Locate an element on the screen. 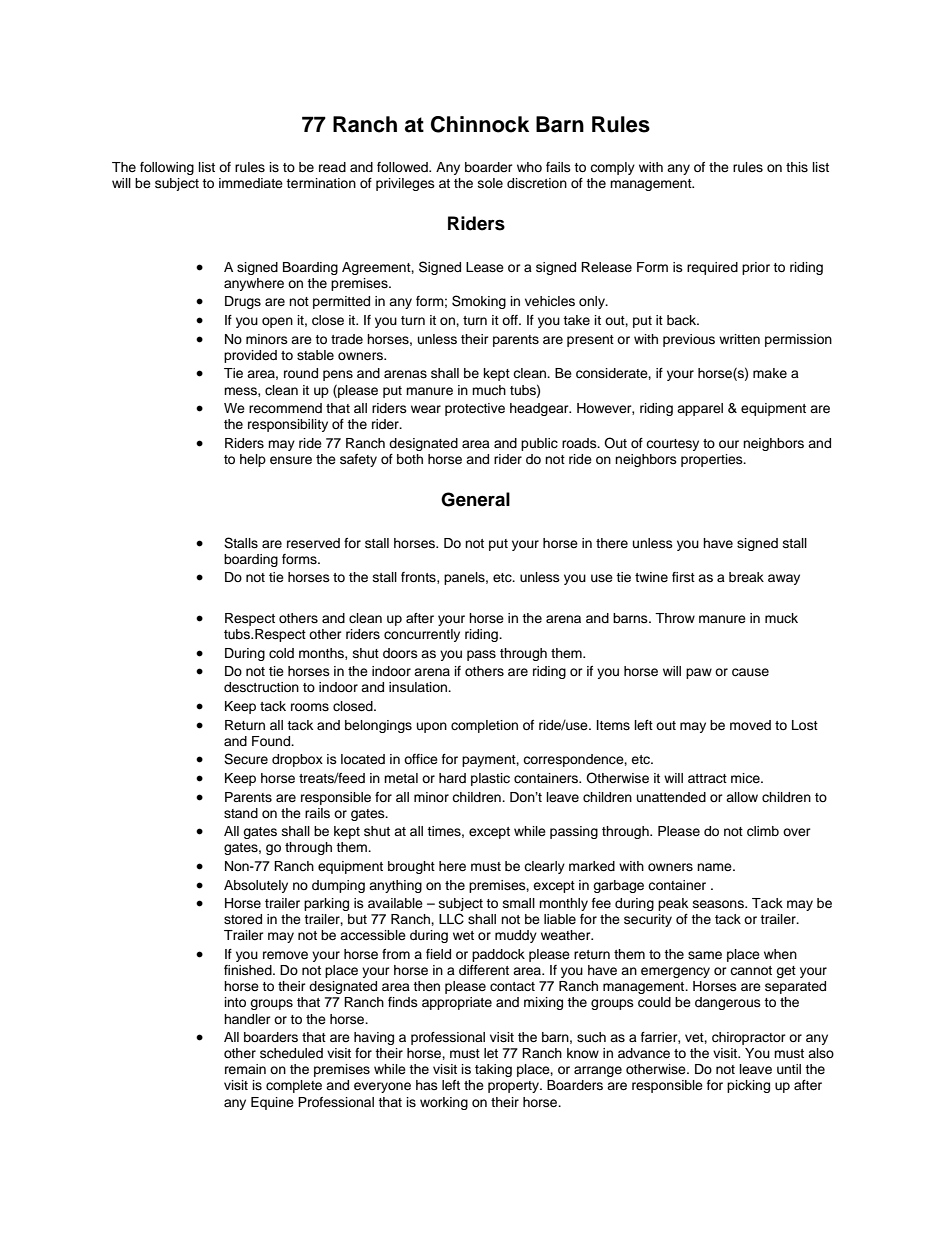  help is located at coordinates (253, 460).
